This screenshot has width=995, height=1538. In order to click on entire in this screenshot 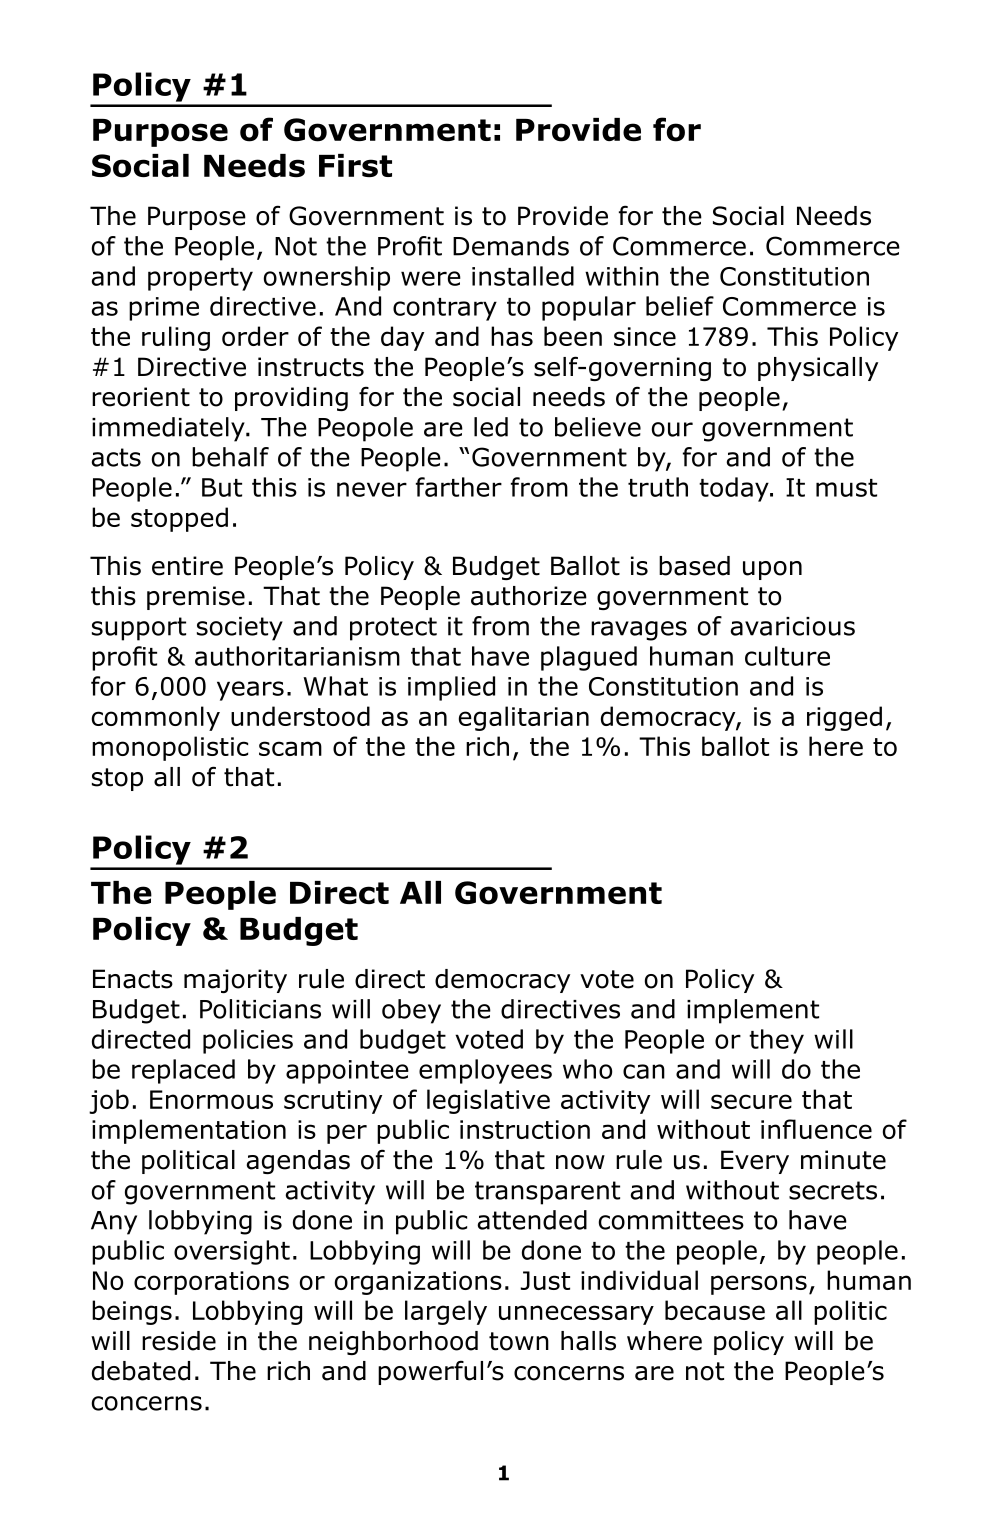, I will do `click(187, 566)`.
